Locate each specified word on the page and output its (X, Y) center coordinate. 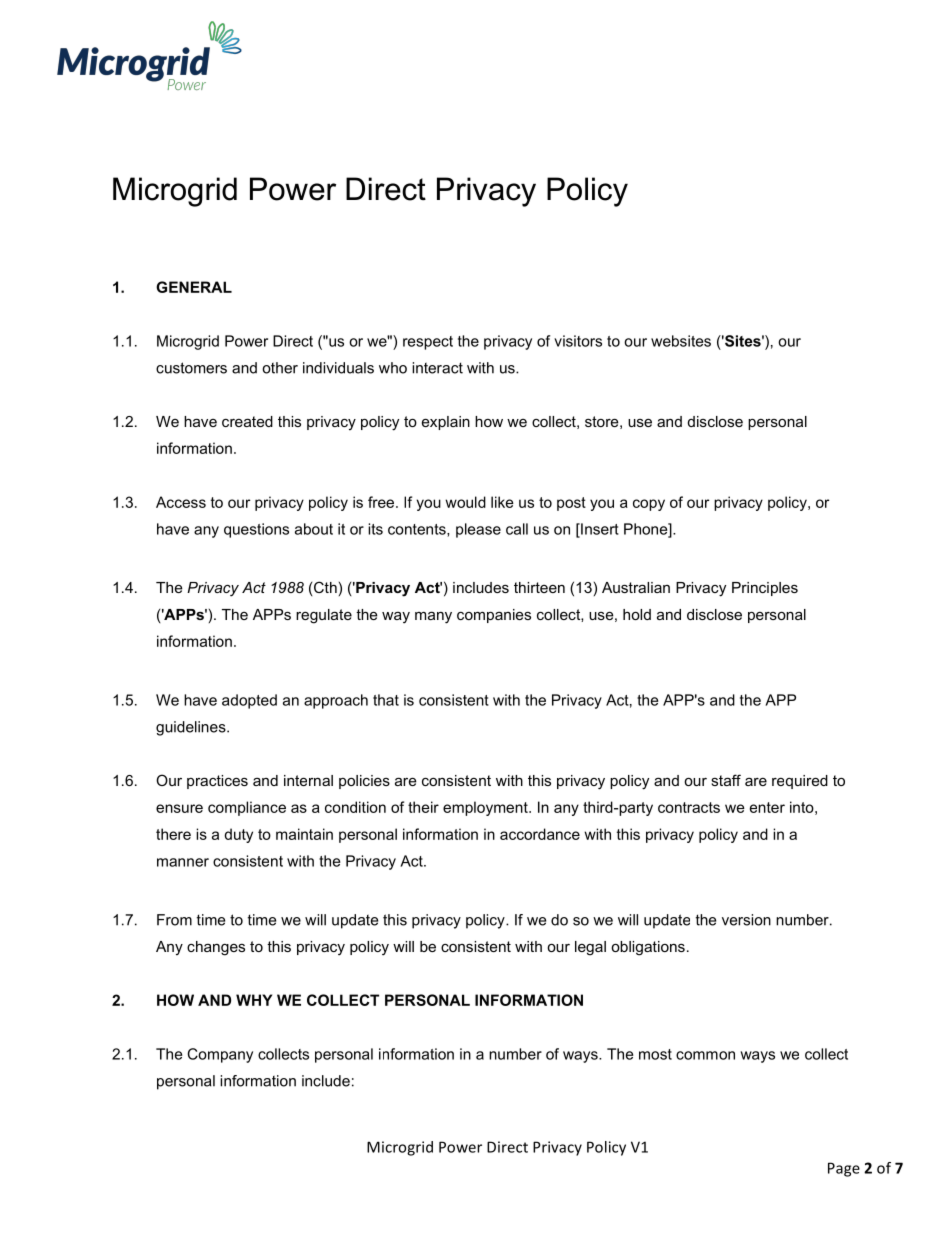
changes (216, 948)
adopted (249, 701)
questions (256, 530)
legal (590, 948)
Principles (765, 589)
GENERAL (194, 287)
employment (486, 808)
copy (649, 505)
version (746, 920)
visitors (578, 341)
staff (726, 780)
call (517, 529)
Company (220, 1055)
